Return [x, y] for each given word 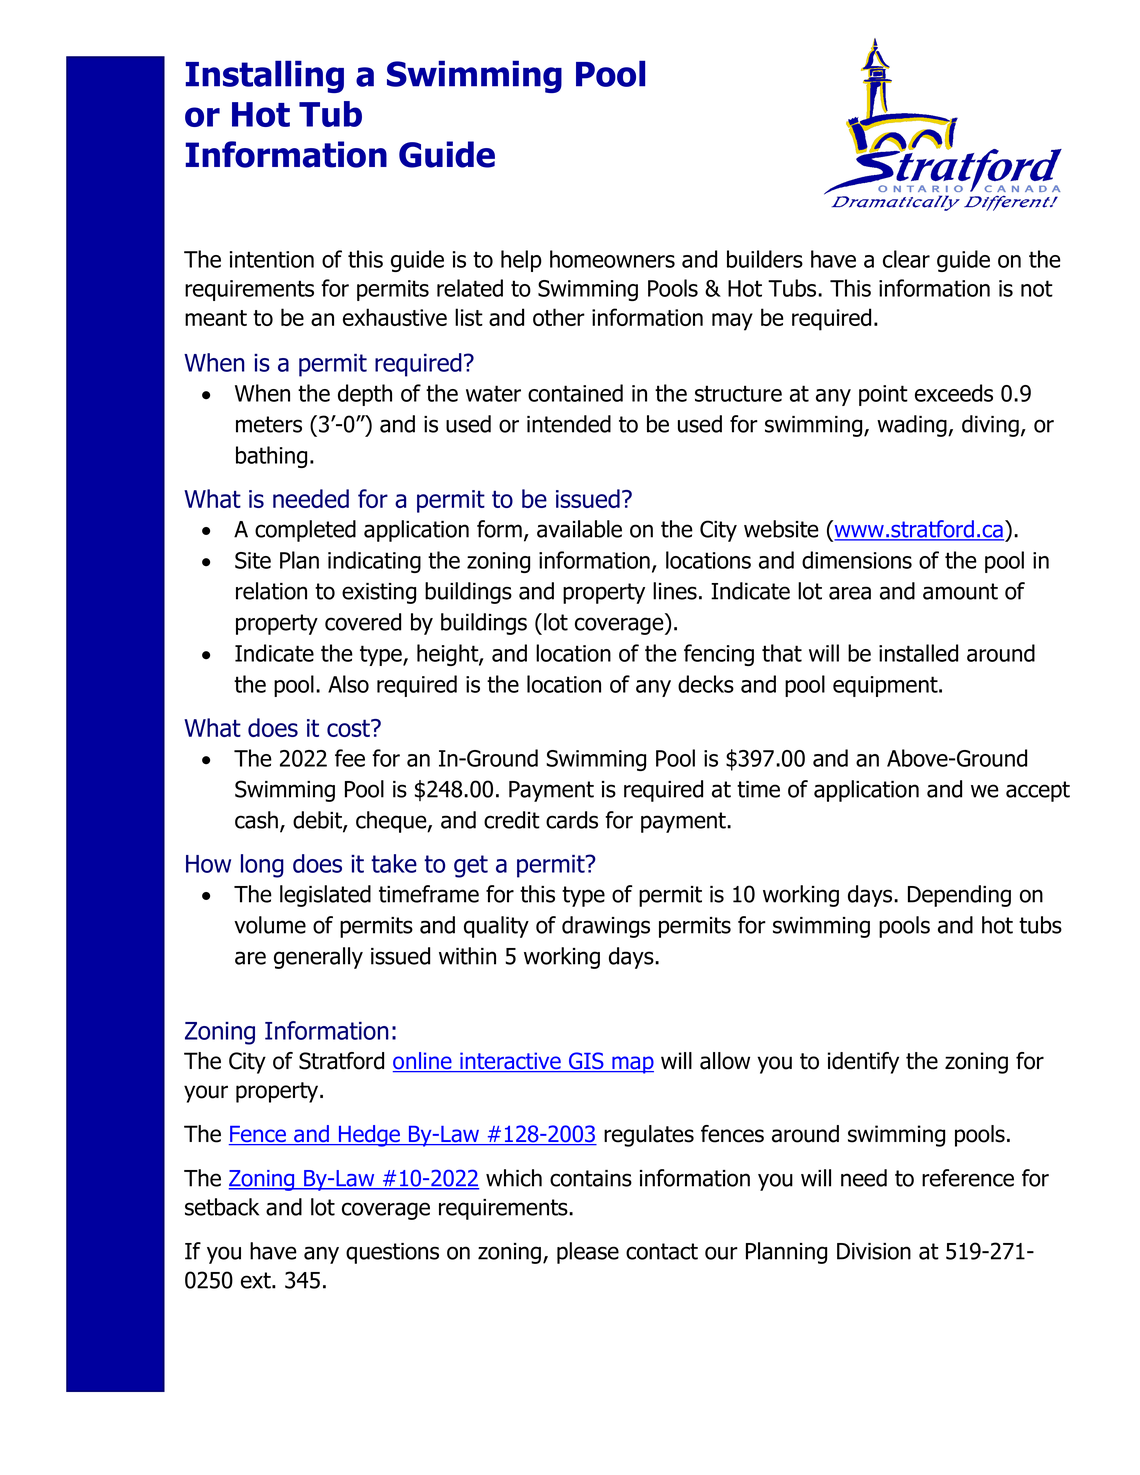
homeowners [612, 259]
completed [305, 531]
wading [913, 426]
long [262, 866]
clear [906, 259]
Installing [264, 76]
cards [572, 820]
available [579, 529]
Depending [959, 896]
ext [257, 1280]
